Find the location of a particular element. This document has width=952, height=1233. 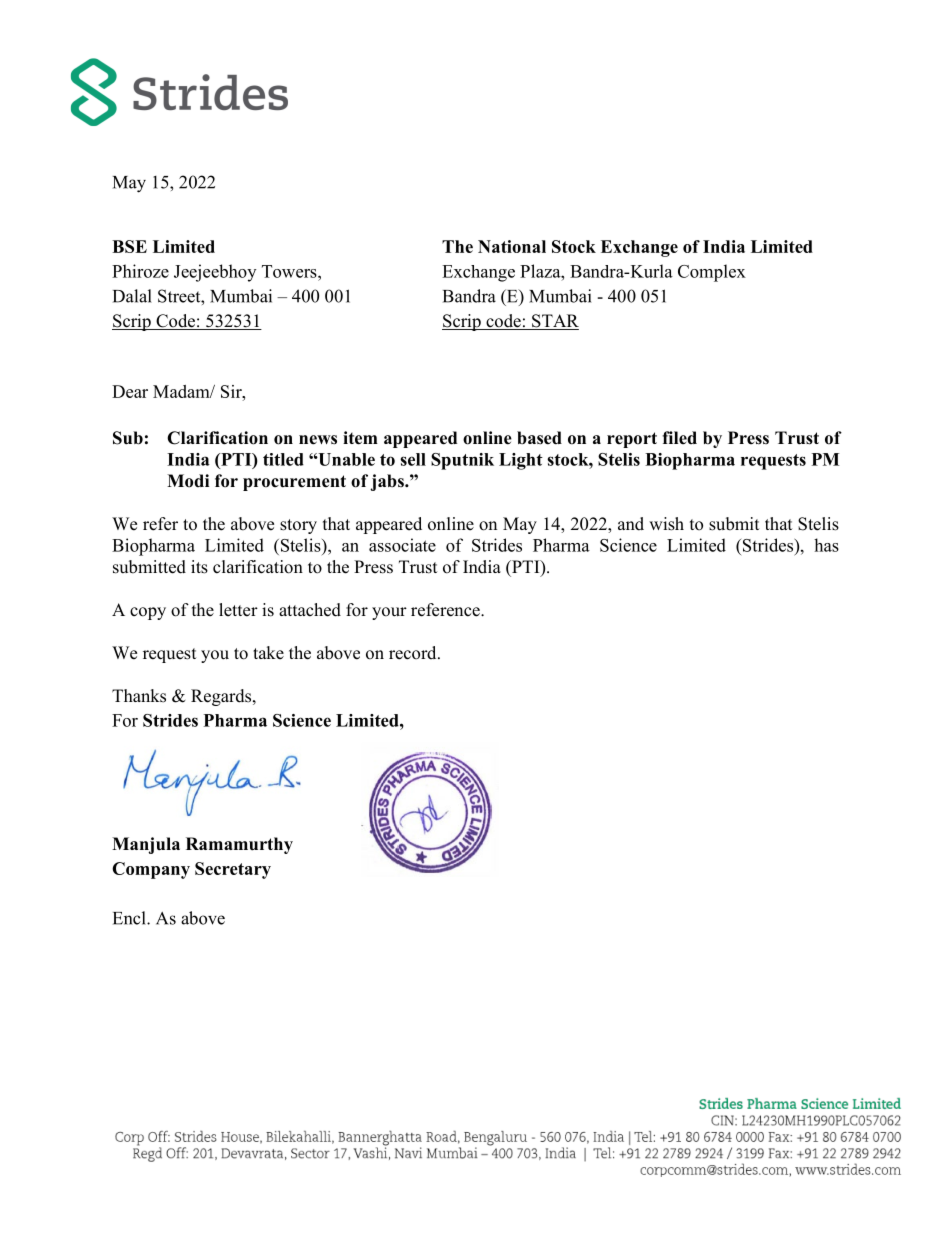

has is located at coordinates (826, 545).
